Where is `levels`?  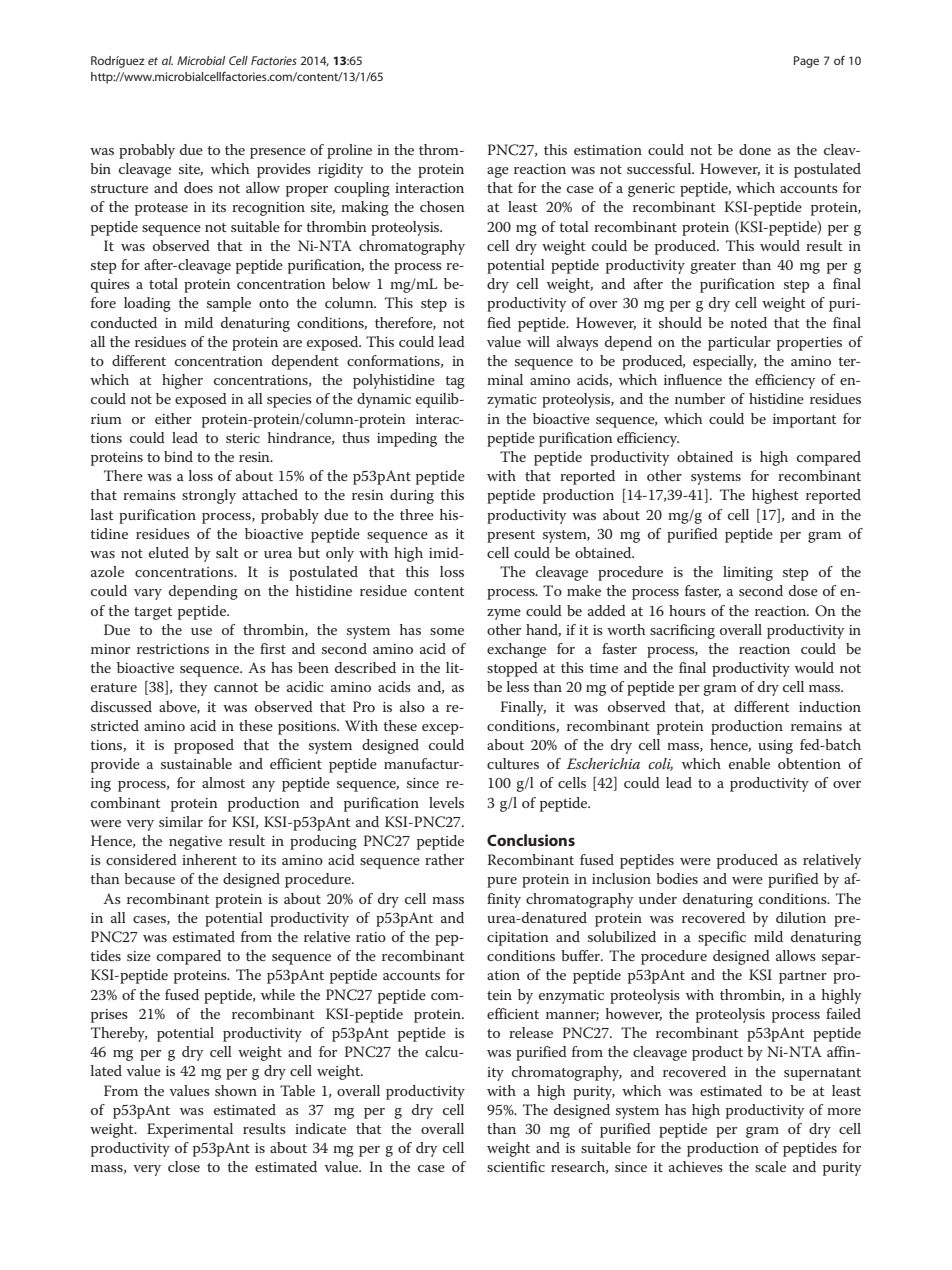
levels is located at coordinates (446, 802).
